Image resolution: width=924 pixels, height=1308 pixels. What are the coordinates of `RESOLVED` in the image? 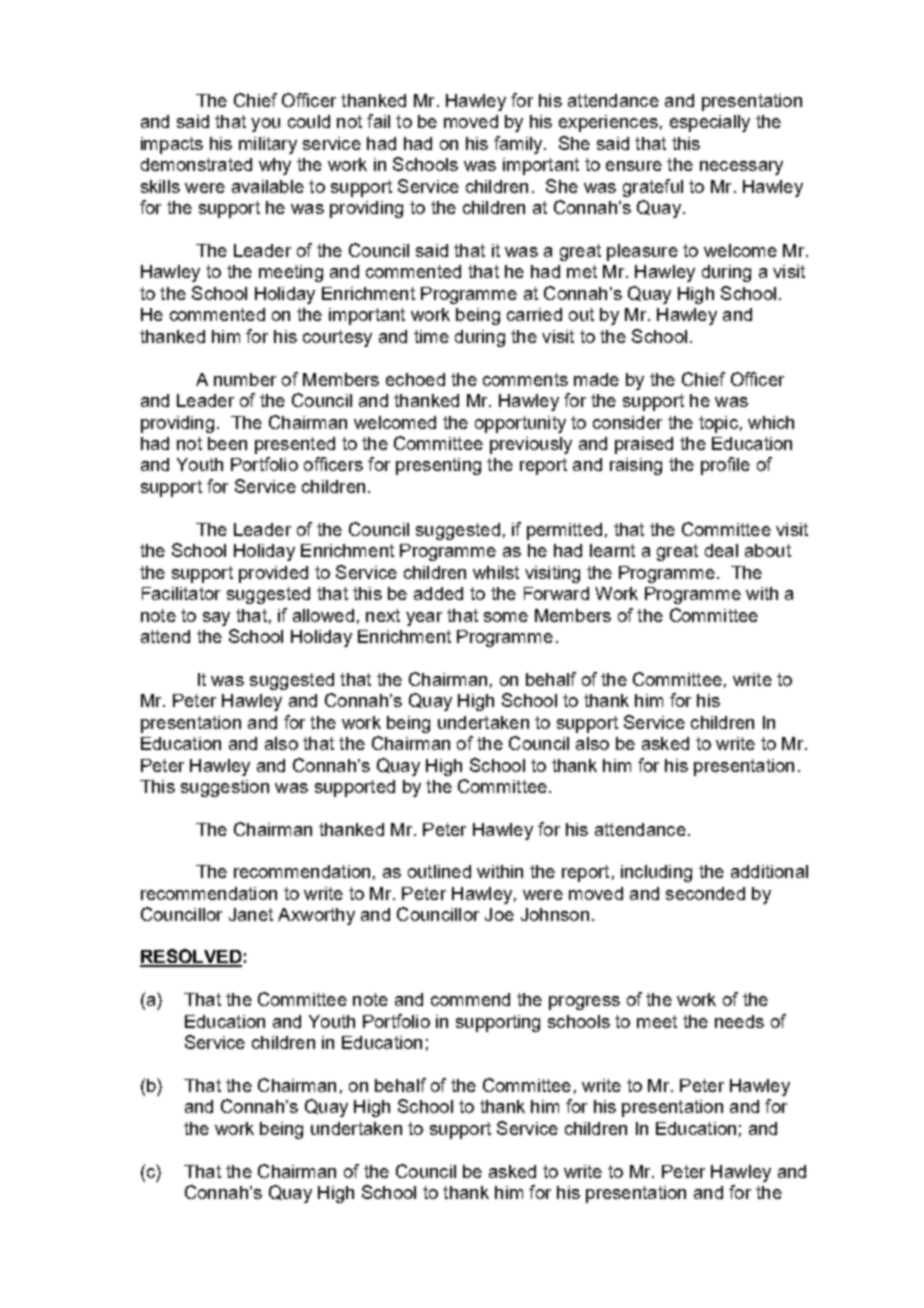 It's located at (191, 957).
